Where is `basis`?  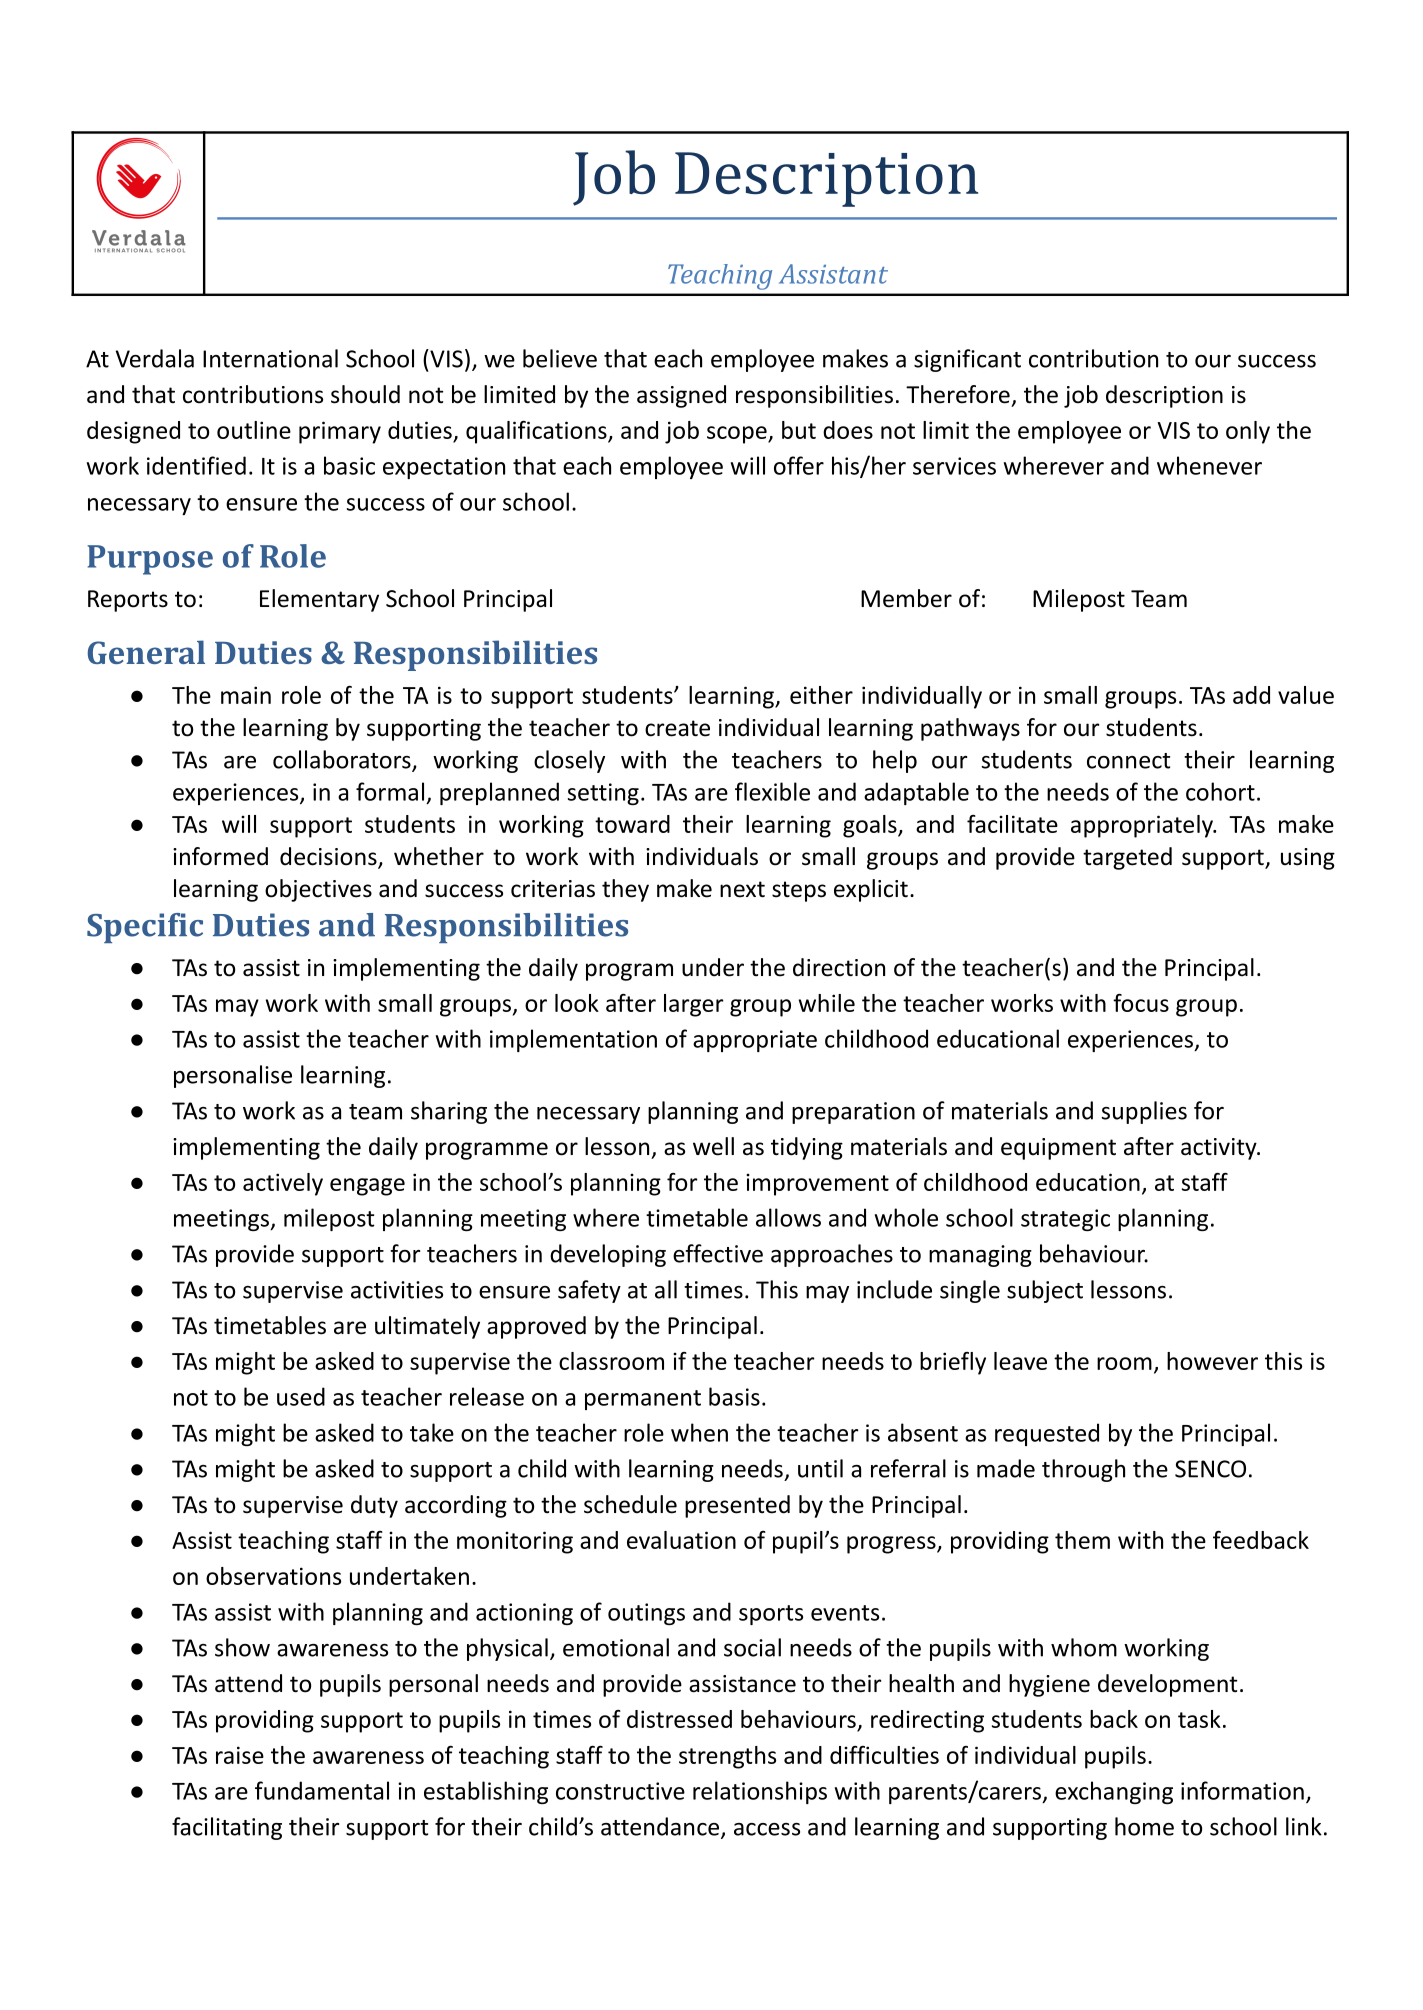 basis is located at coordinates (734, 1396).
